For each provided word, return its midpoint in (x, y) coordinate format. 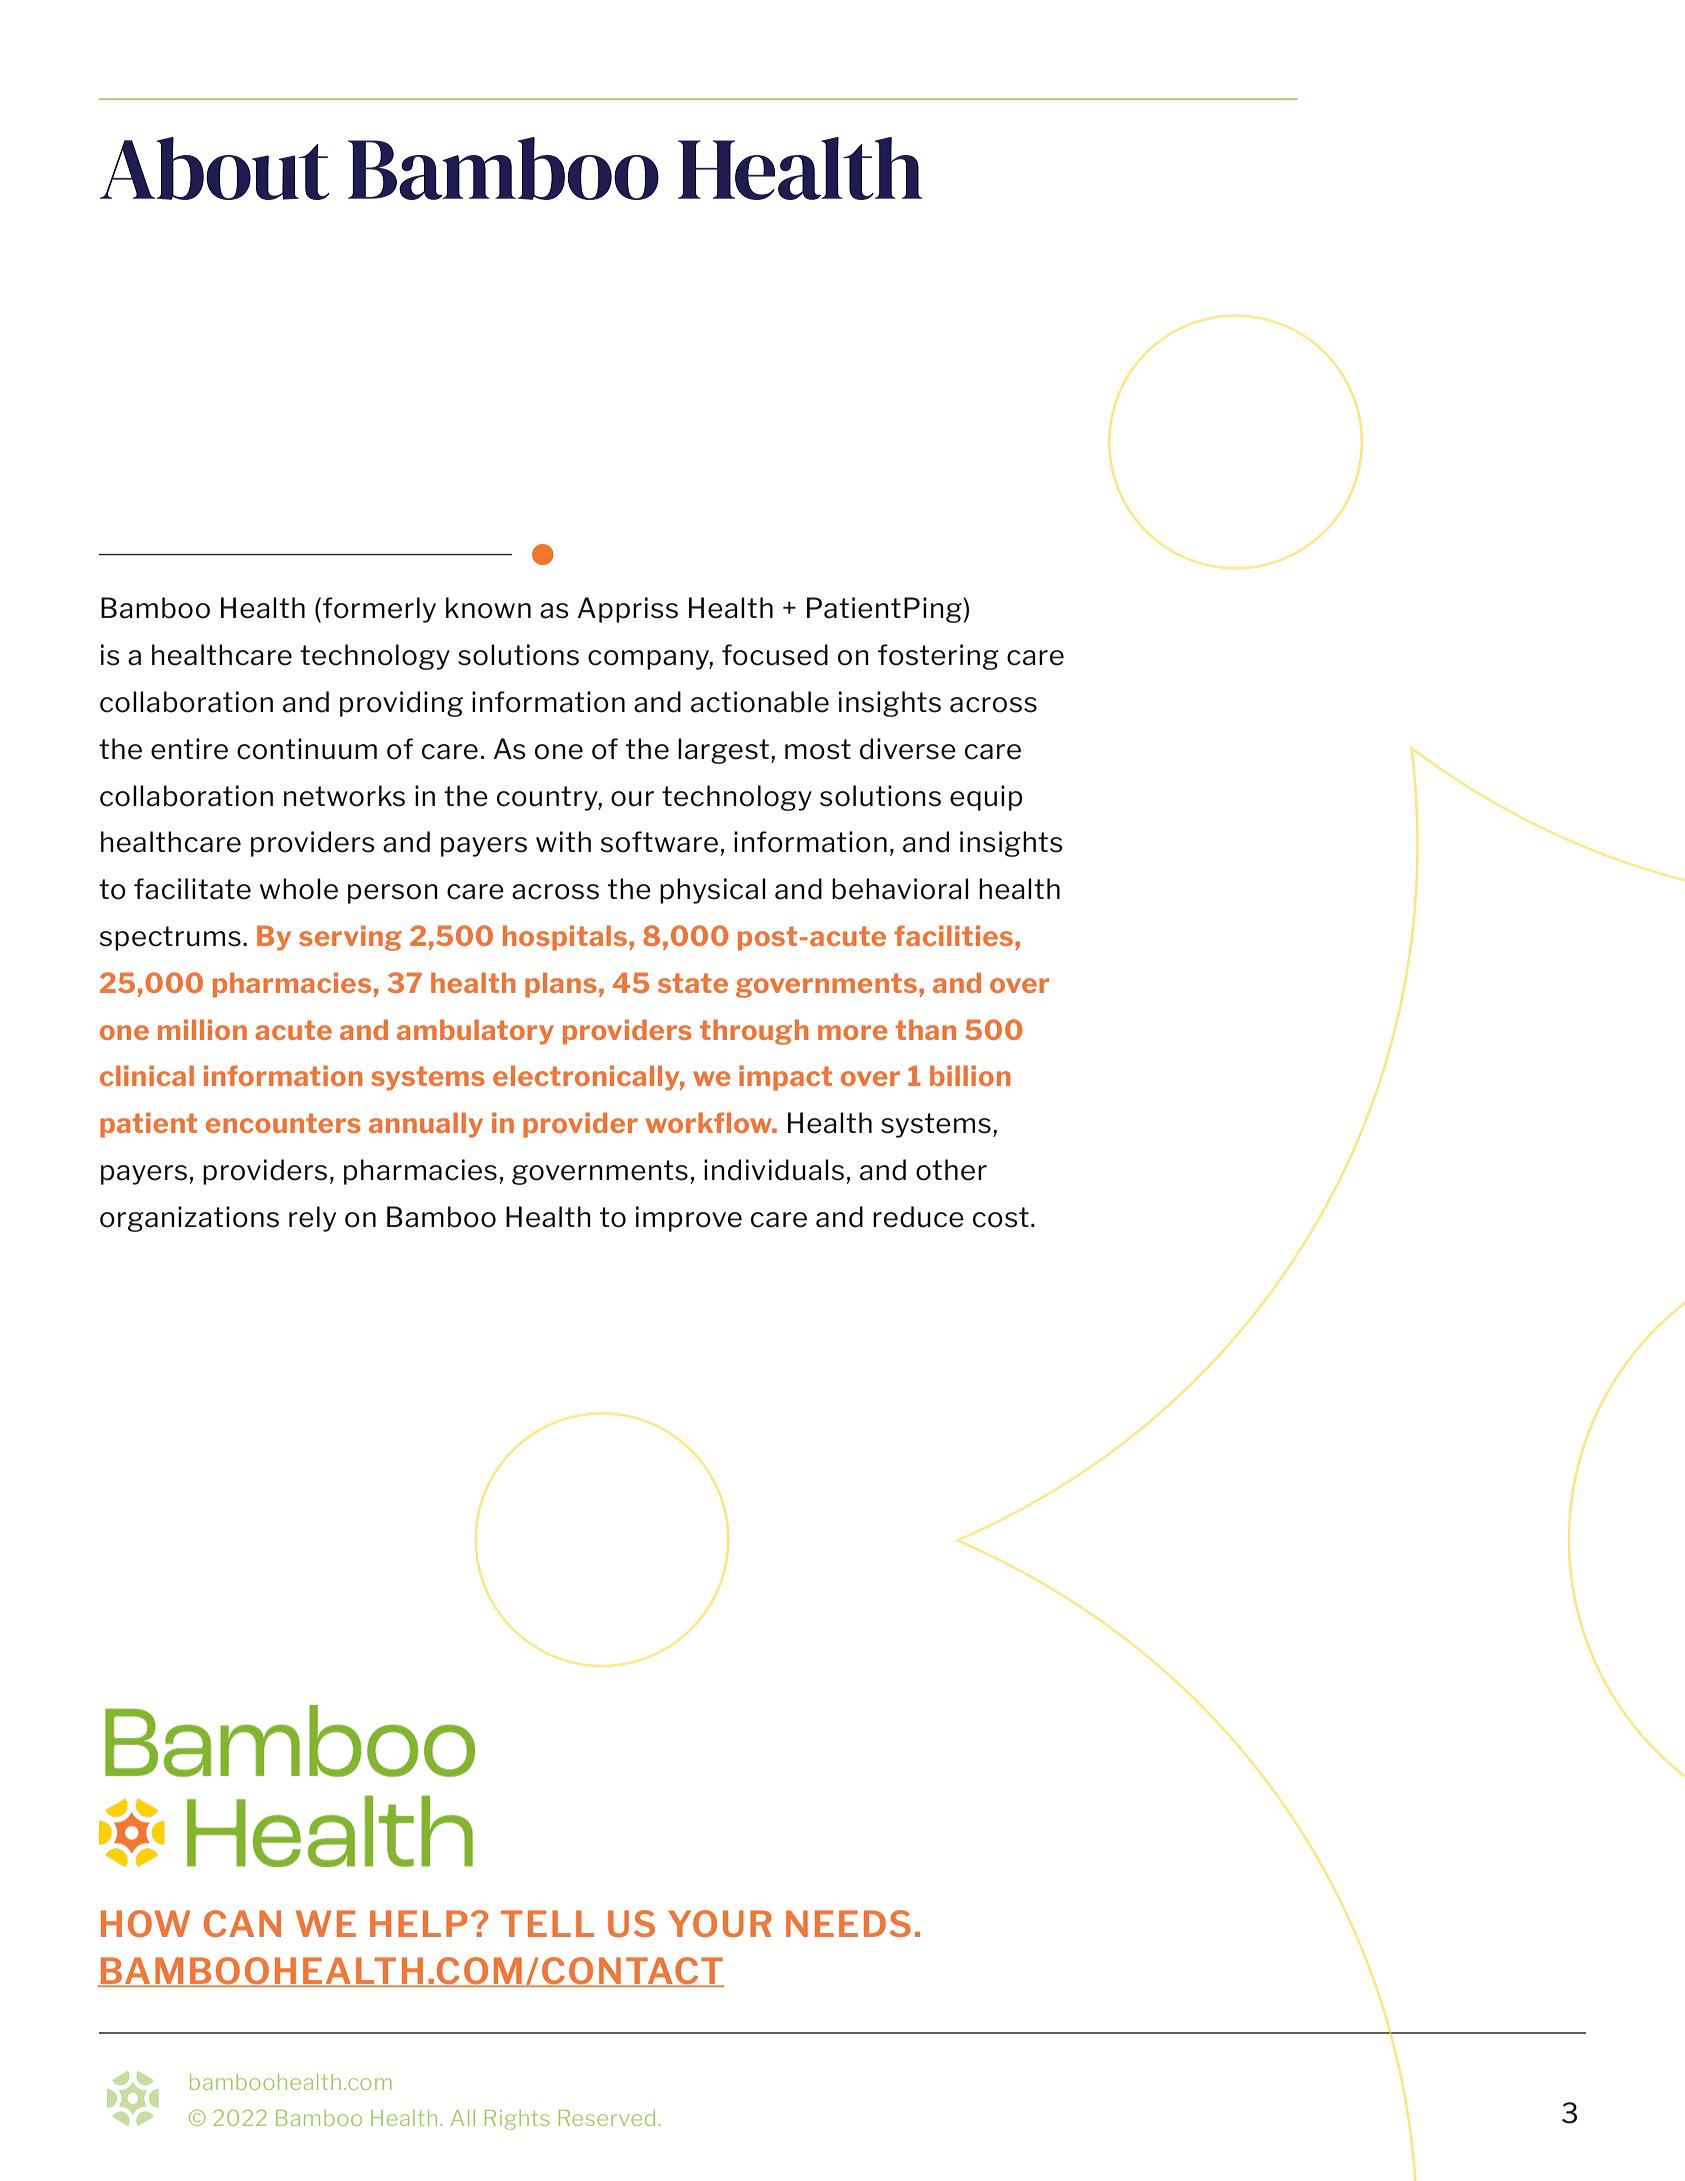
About (215, 168)
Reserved (607, 2118)
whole (299, 889)
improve (689, 1219)
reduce (918, 1217)
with (563, 841)
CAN (242, 1923)
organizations (189, 1219)
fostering (938, 657)
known (488, 608)
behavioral (900, 889)
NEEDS (848, 1923)
